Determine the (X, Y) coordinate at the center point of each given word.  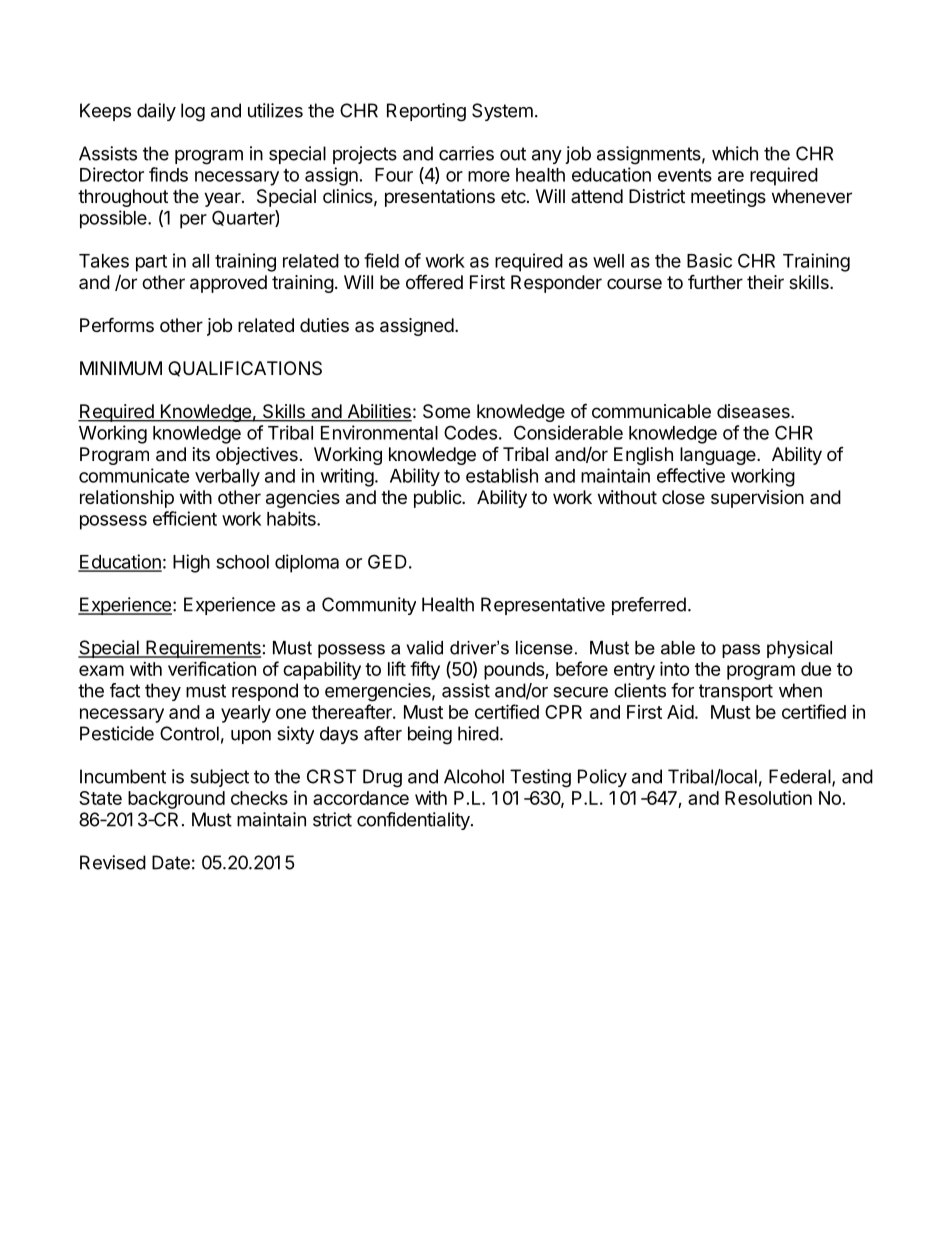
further (715, 281)
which (735, 153)
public (438, 499)
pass (741, 651)
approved (228, 284)
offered (434, 281)
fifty (425, 670)
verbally (227, 478)
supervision (757, 499)
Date (171, 862)
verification (212, 668)
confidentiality (414, 821)
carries (466, 153)
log (193, 112)
